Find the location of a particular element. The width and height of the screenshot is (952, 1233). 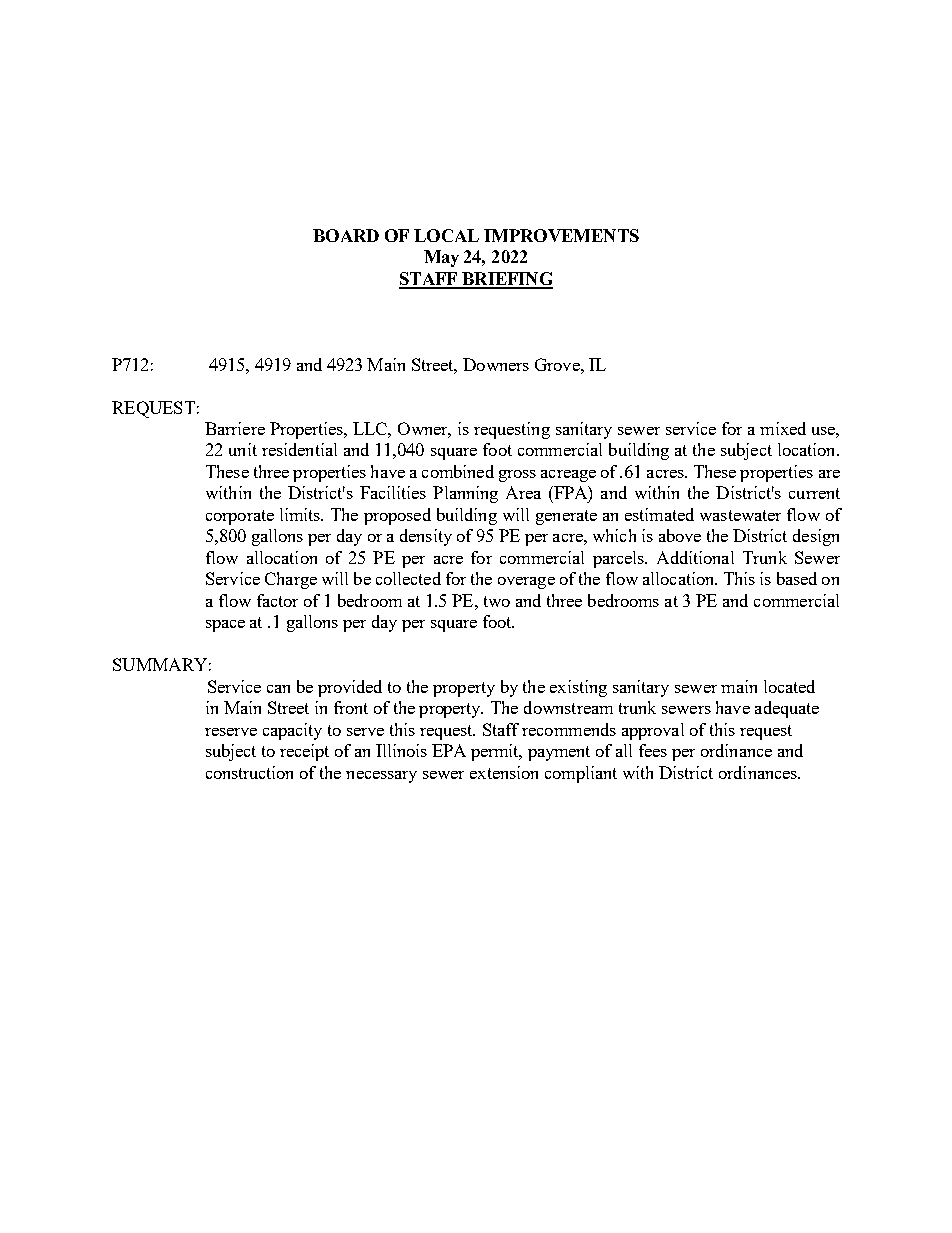

LOCAL is located at coordinates (446, 235).
